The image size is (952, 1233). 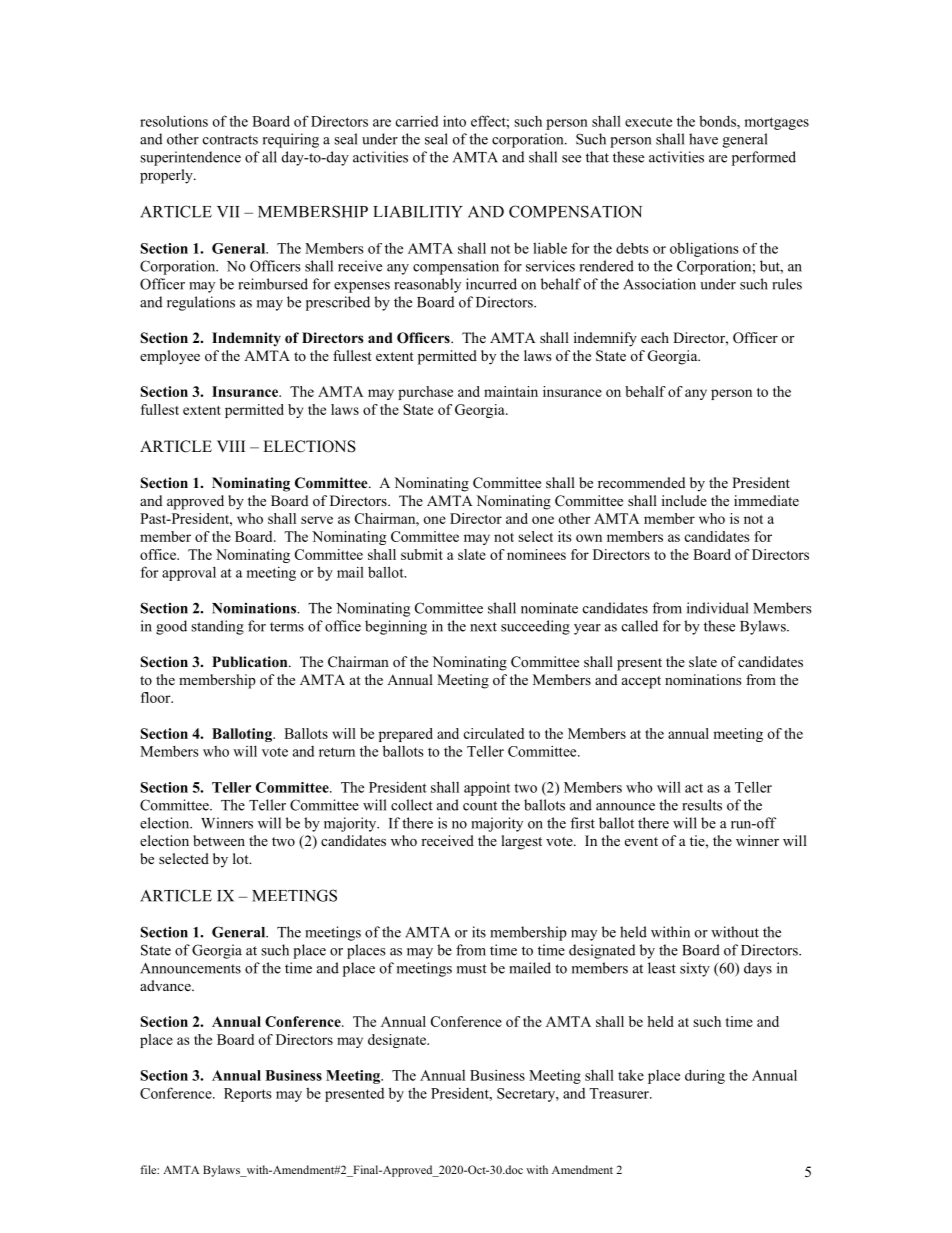 What do you see at coordinates (248, 1095) in the screenshot?
I see `Reports` at bounding box center [248, 1095].
